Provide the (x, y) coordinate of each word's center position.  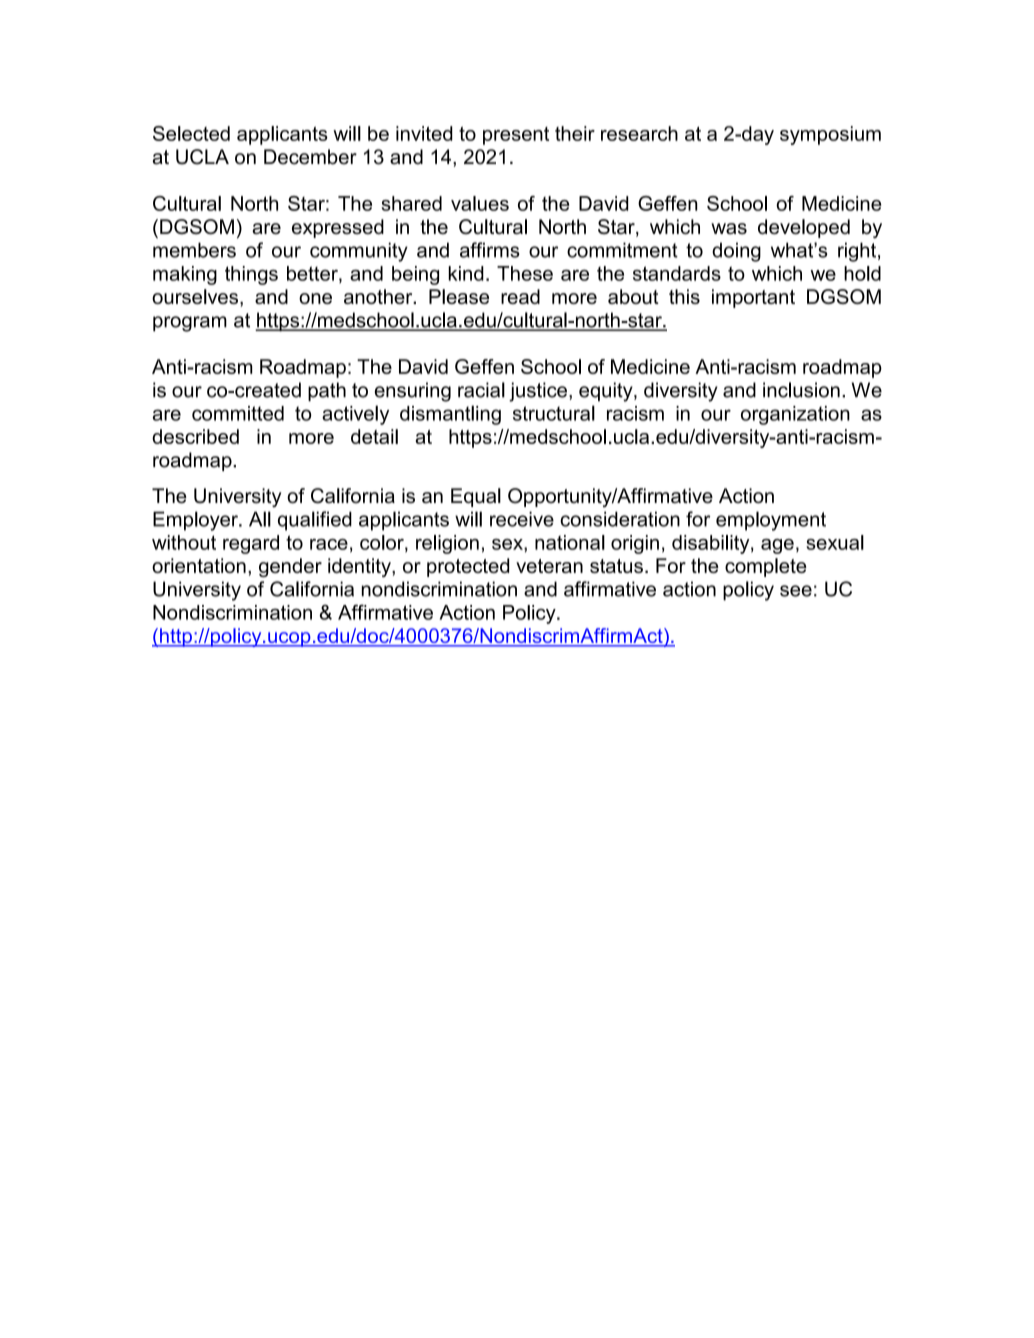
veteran (549, 566)
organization (795, 415)
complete (766, 567)
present (516, 136)
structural (554, 413)
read (520, 296)
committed (238, 413)
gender (290, 567)
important (753, 298)
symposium (830, 135)
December (310, 157)
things (251, 275)
